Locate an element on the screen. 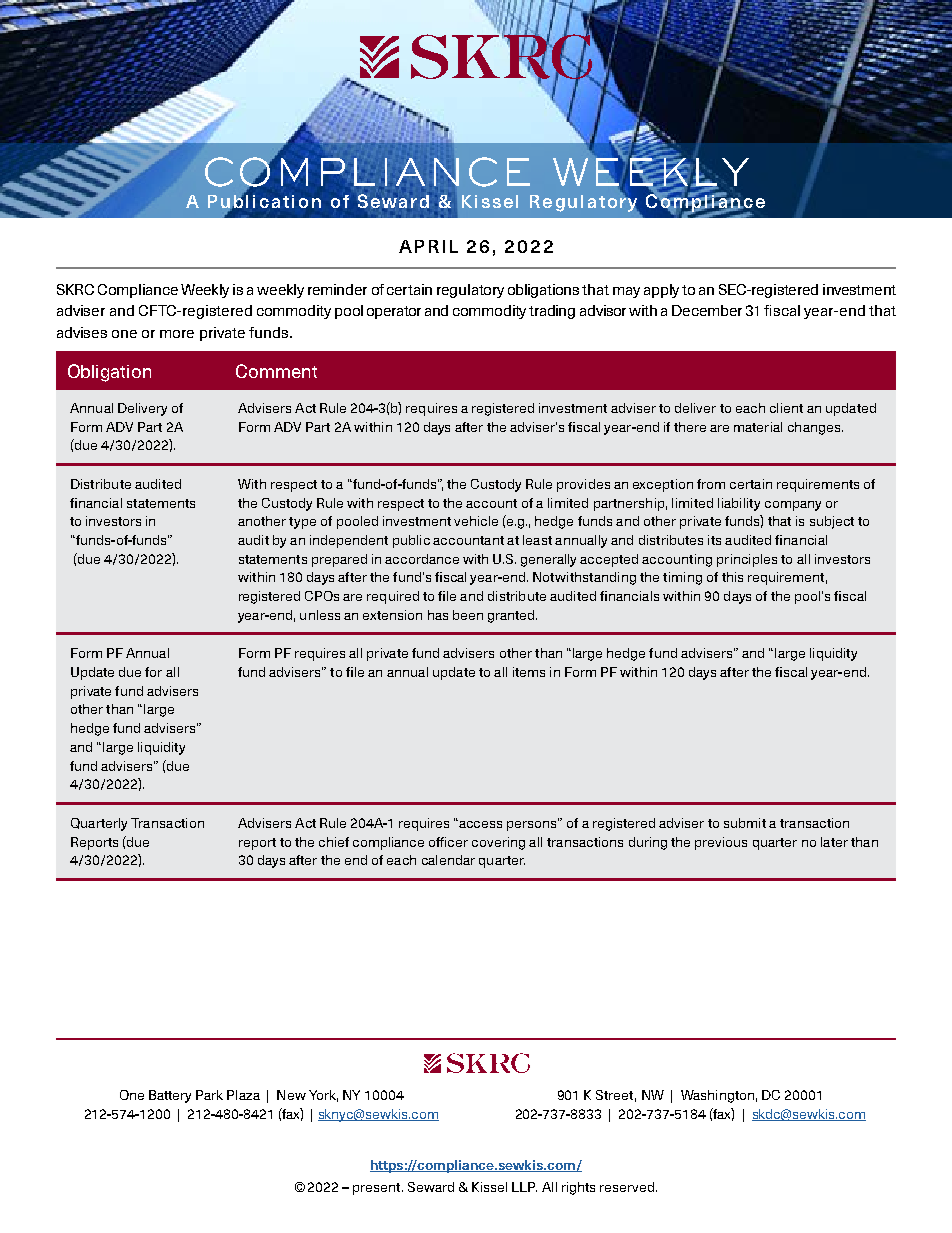  type is located at coordinates (302, 523).
